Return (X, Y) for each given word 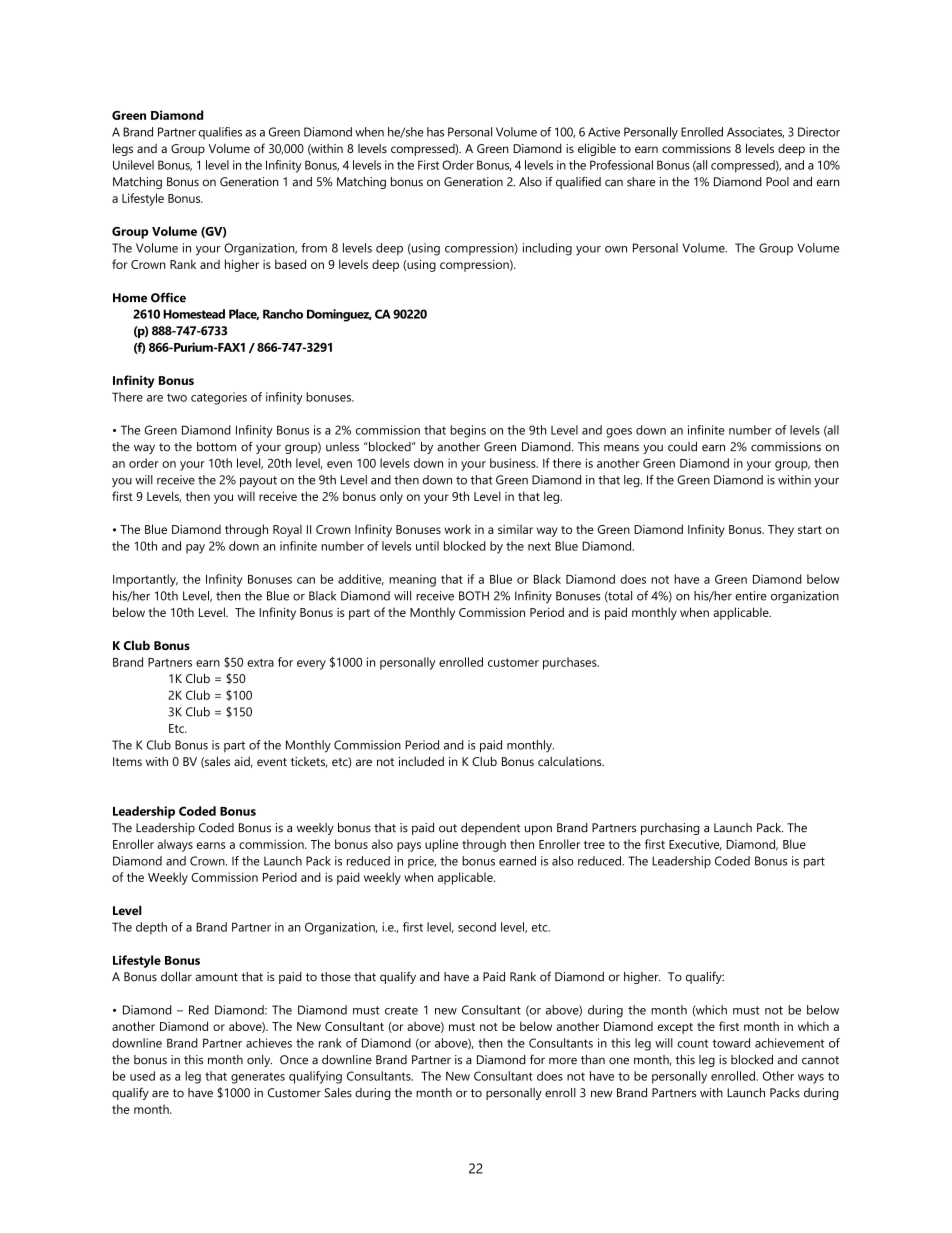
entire (751, 596)
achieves (269, 1043)
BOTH (474, 596)
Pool (777, 182)
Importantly (145, 580)
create (401, 1010)
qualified (578, 182)
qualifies (220, 133)
